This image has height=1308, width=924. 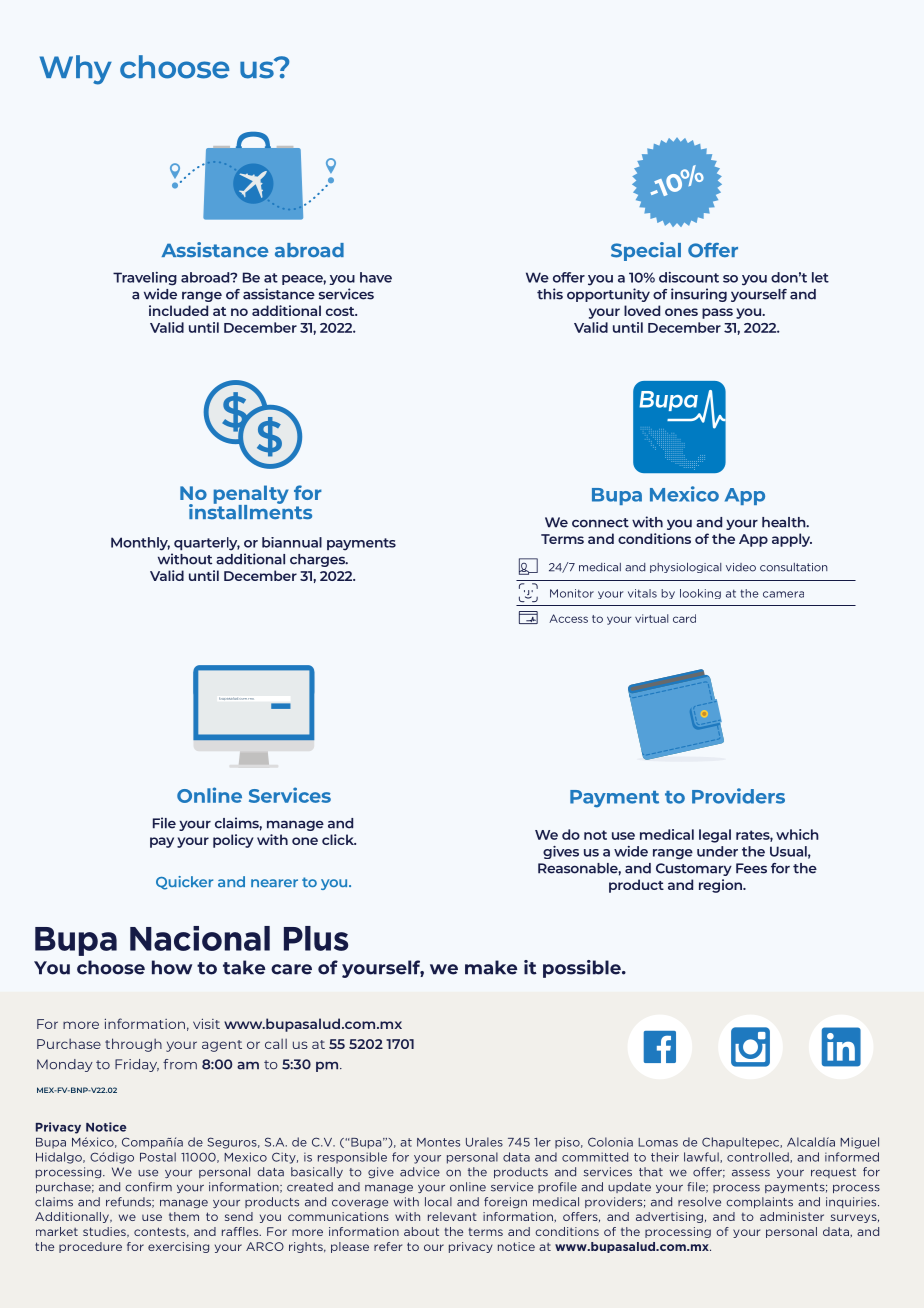 What do you see at coordinates (646, 251) in the image?
I see `Special` at bounding box center [646, 251].
